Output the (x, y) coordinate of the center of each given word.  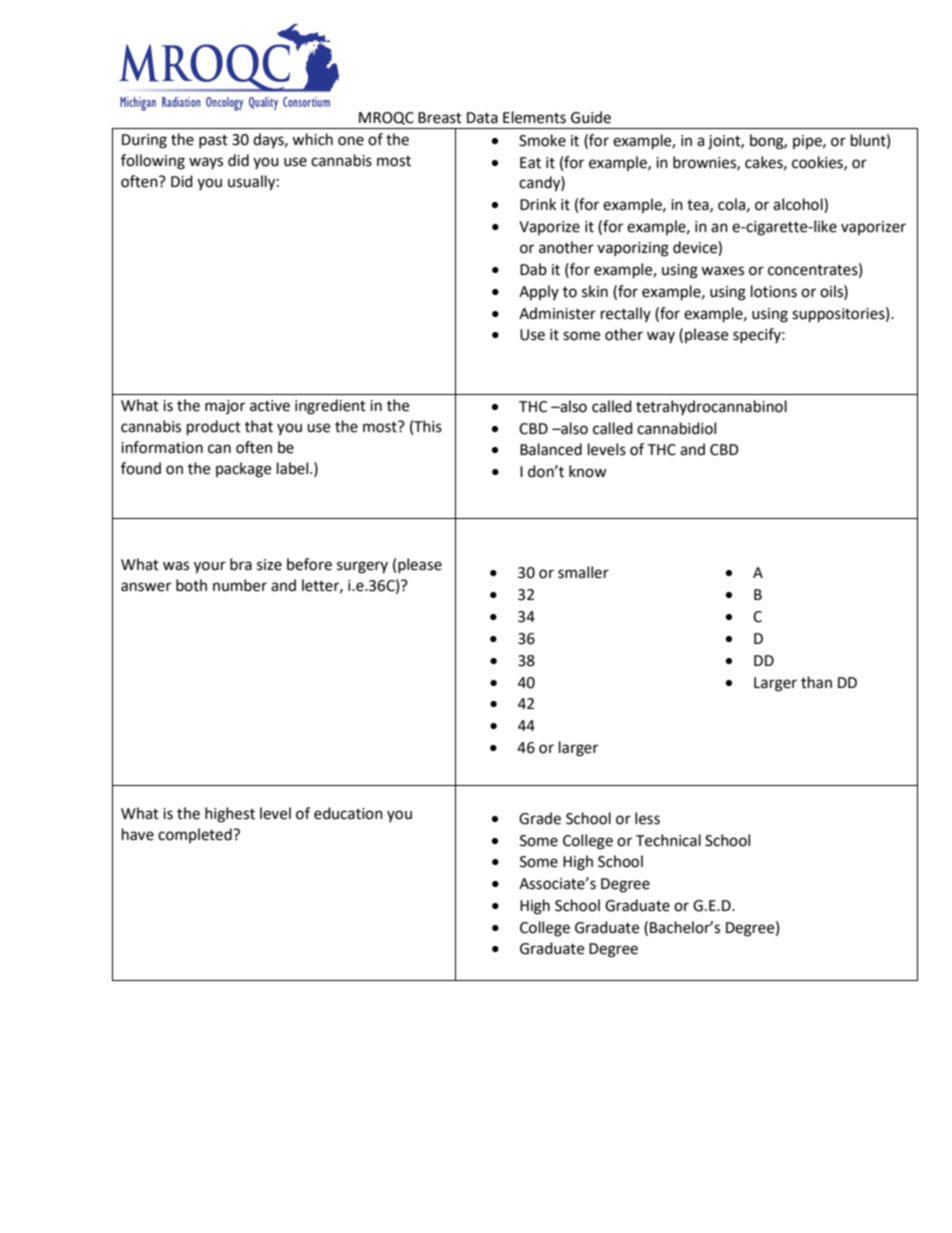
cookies (818, 163)
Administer (557, 313)
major (225, 407)
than (816, 682)
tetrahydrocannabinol (711, 407)
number (240, 585)
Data (482, 118)
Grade (540, 818)
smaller (583, 572)
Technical (668, 840)
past (213, 141)
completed (196, 835)
